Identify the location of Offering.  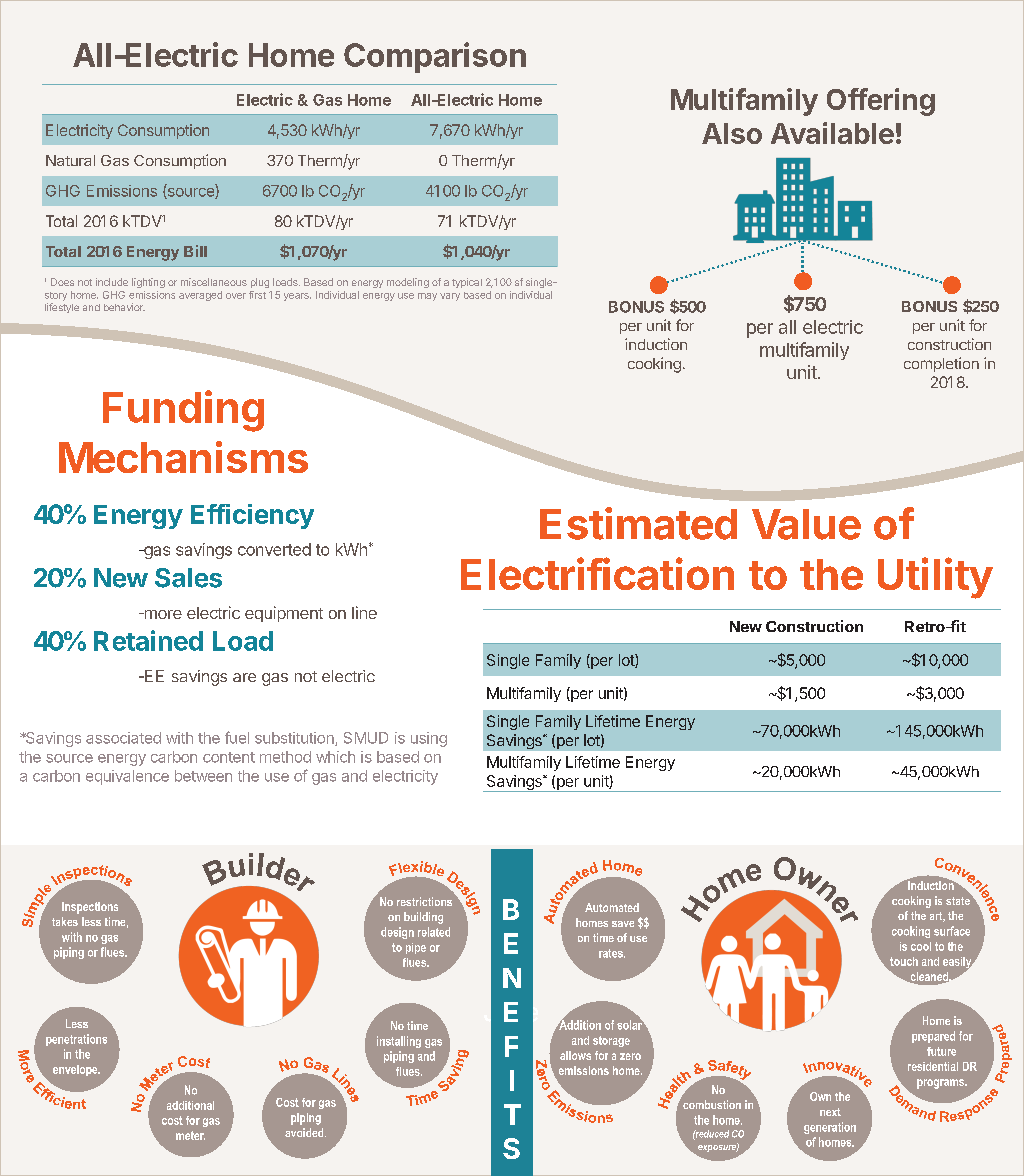
(881, 102).
